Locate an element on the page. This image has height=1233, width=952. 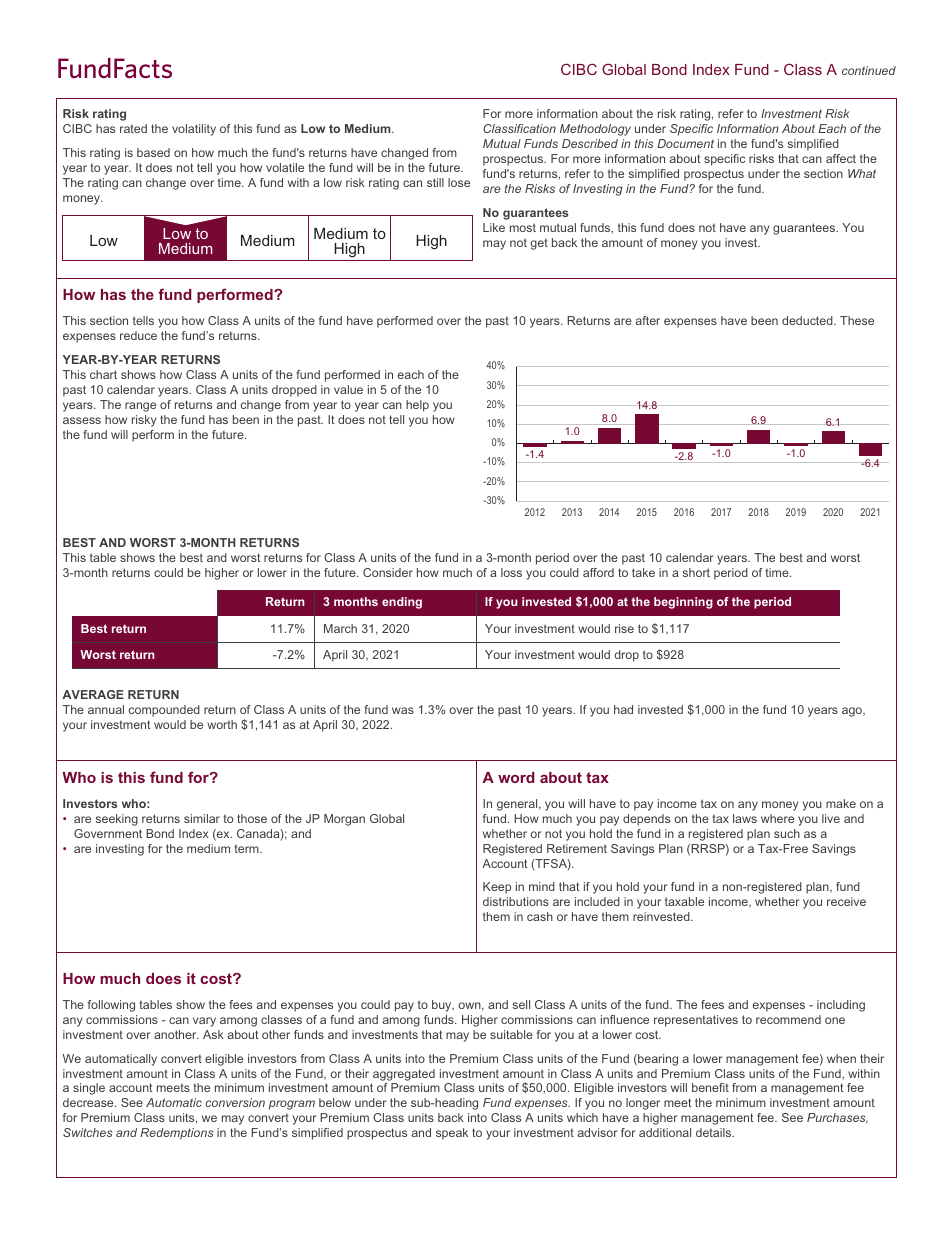
volatility is located at coordinates (194, 130).
